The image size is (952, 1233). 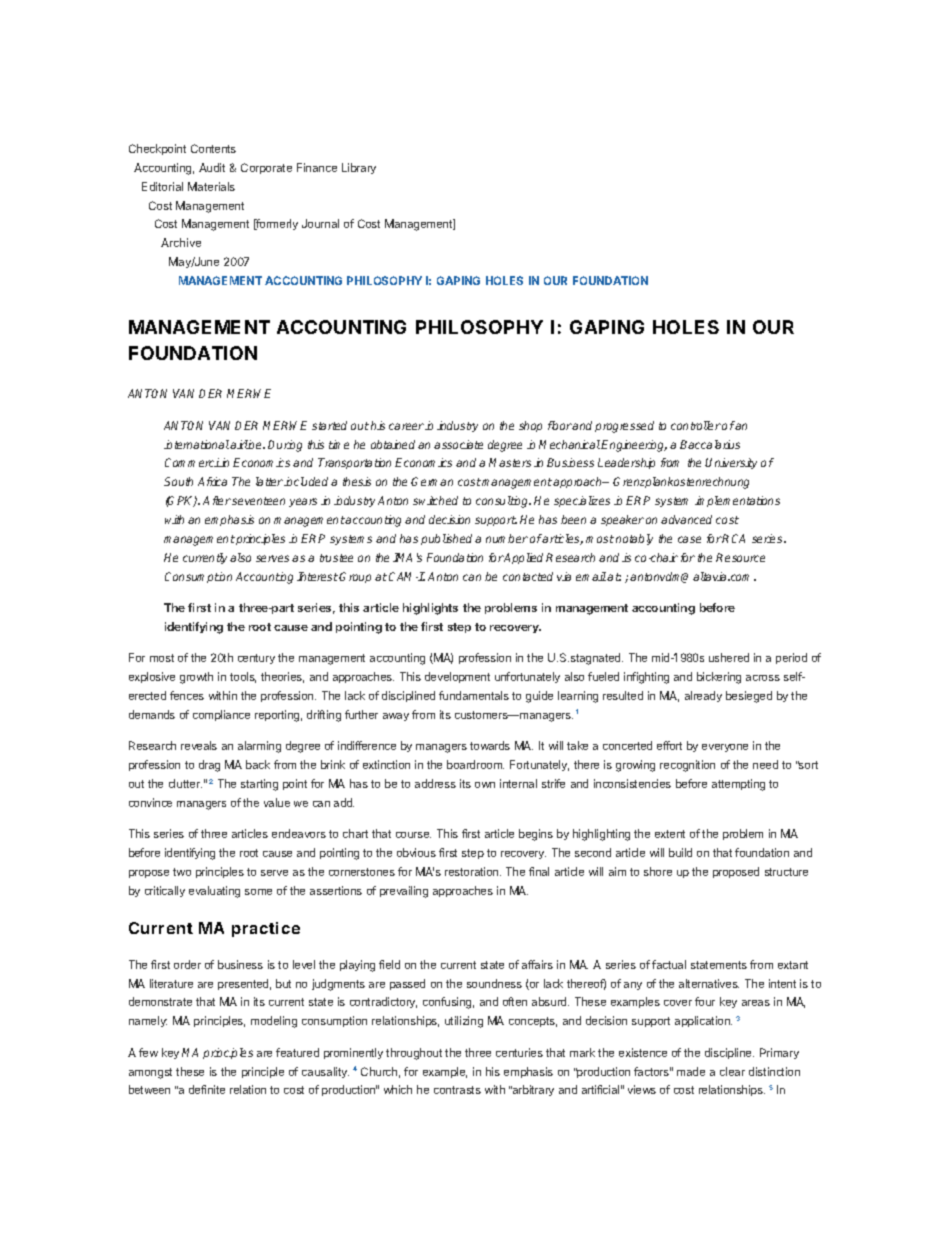 What do you see at coordinates (729, 657) in the screenshot?
I see `ushered` at bounding box center [729, 657].
